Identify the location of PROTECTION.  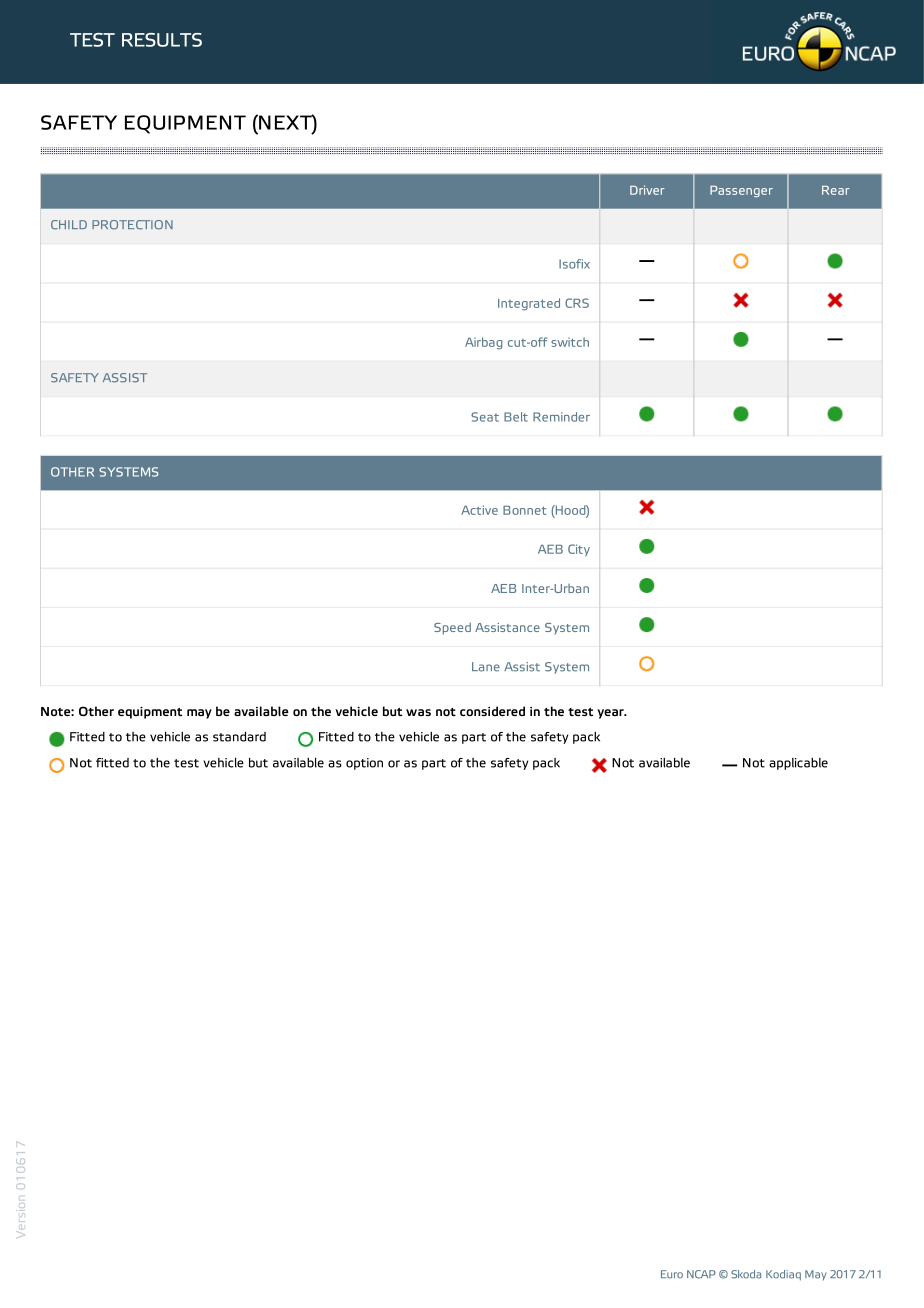
(132, 225).
